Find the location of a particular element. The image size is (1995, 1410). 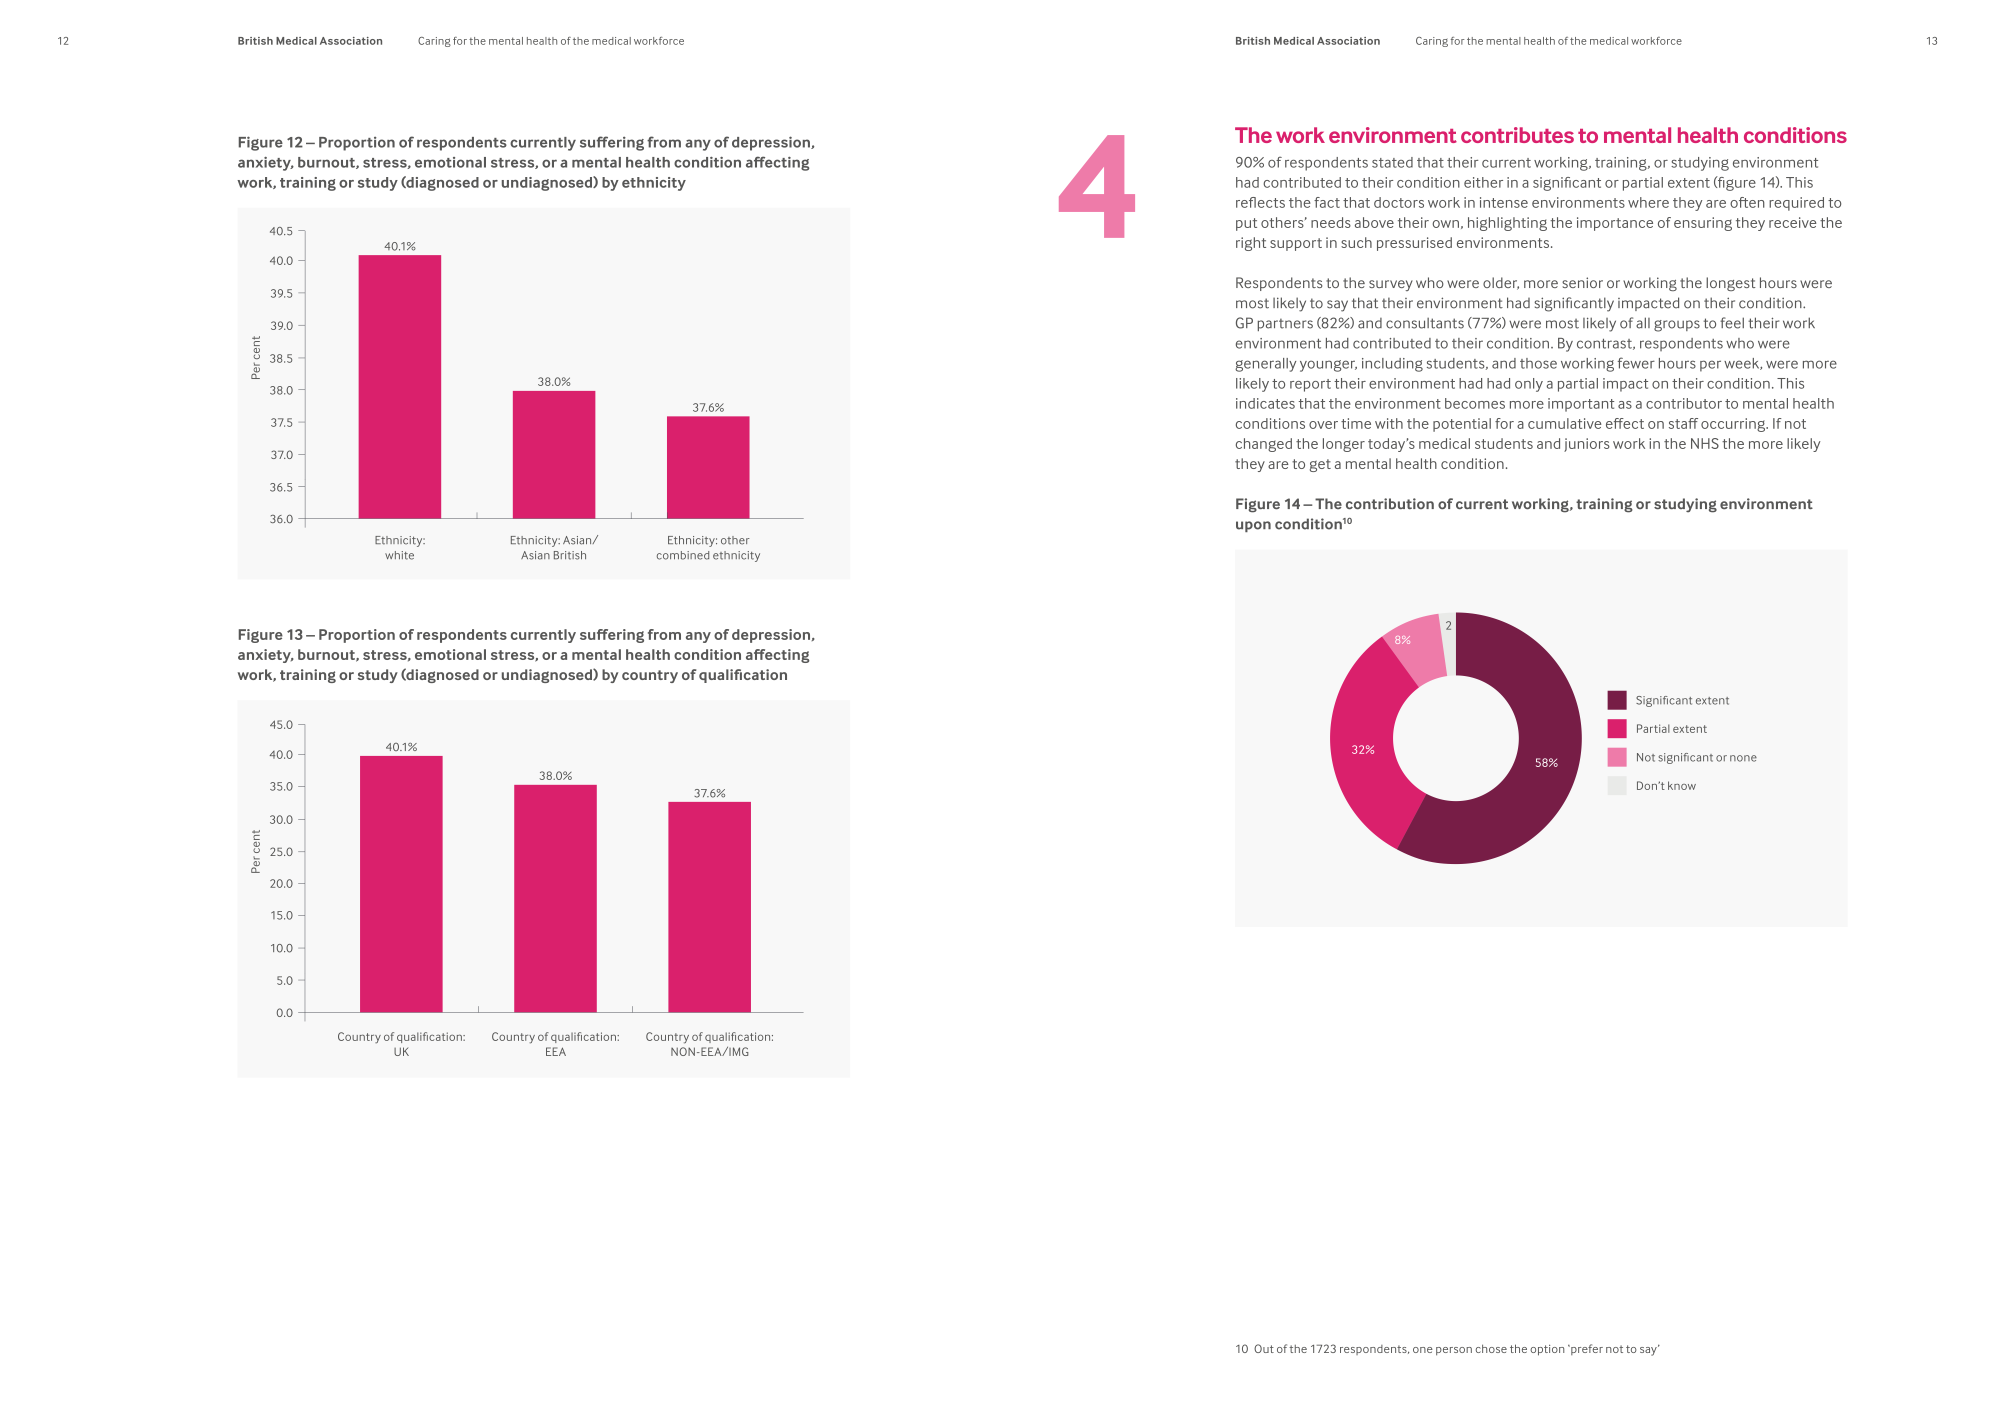

option is located at coordinates (1547, 1350).
